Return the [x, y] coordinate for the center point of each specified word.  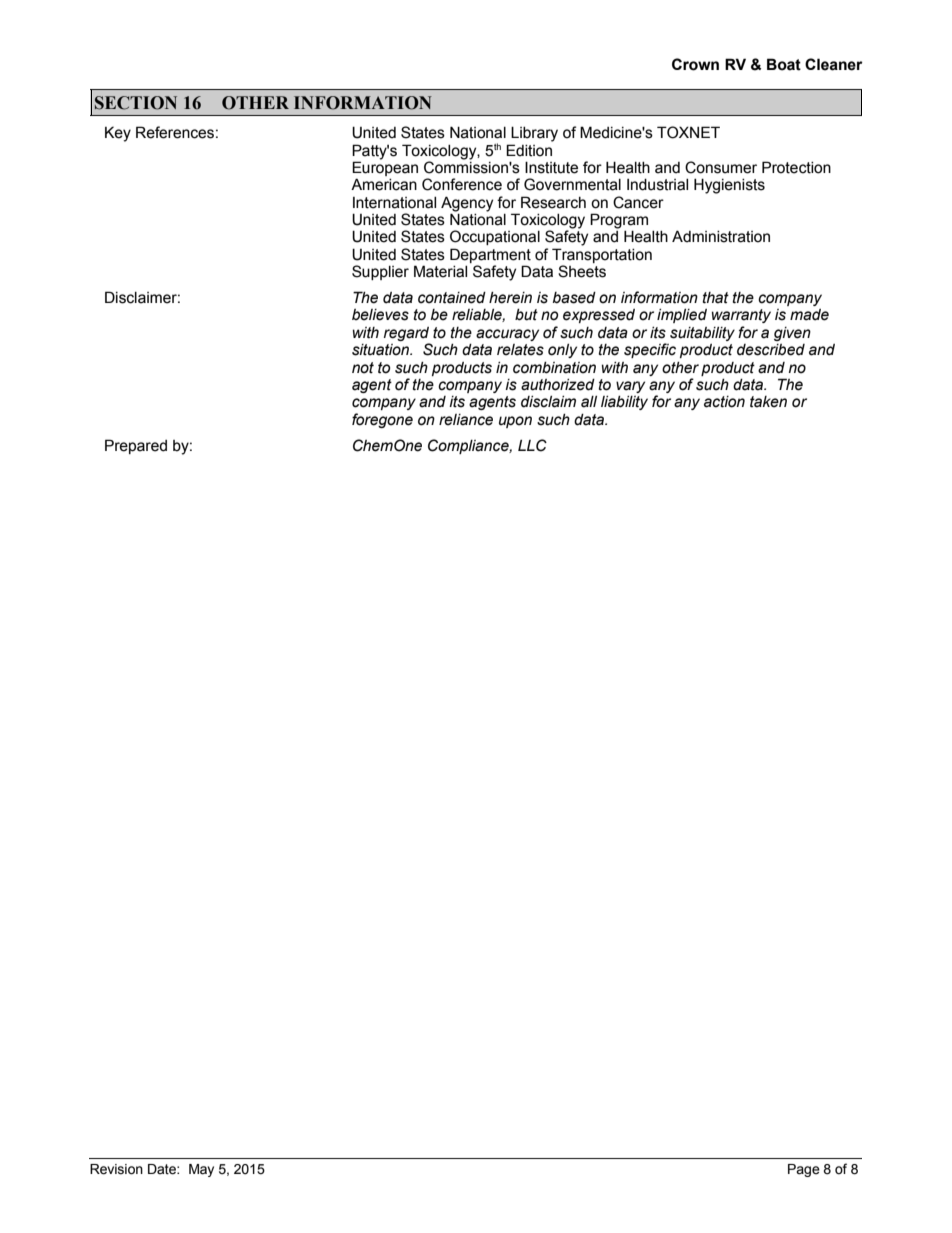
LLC [532, 445]
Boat [784, 64]
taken [768, 402]
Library [534, 134]
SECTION [136, 103]
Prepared [136, 446]
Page [804, 1170]
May [201, 1170]
